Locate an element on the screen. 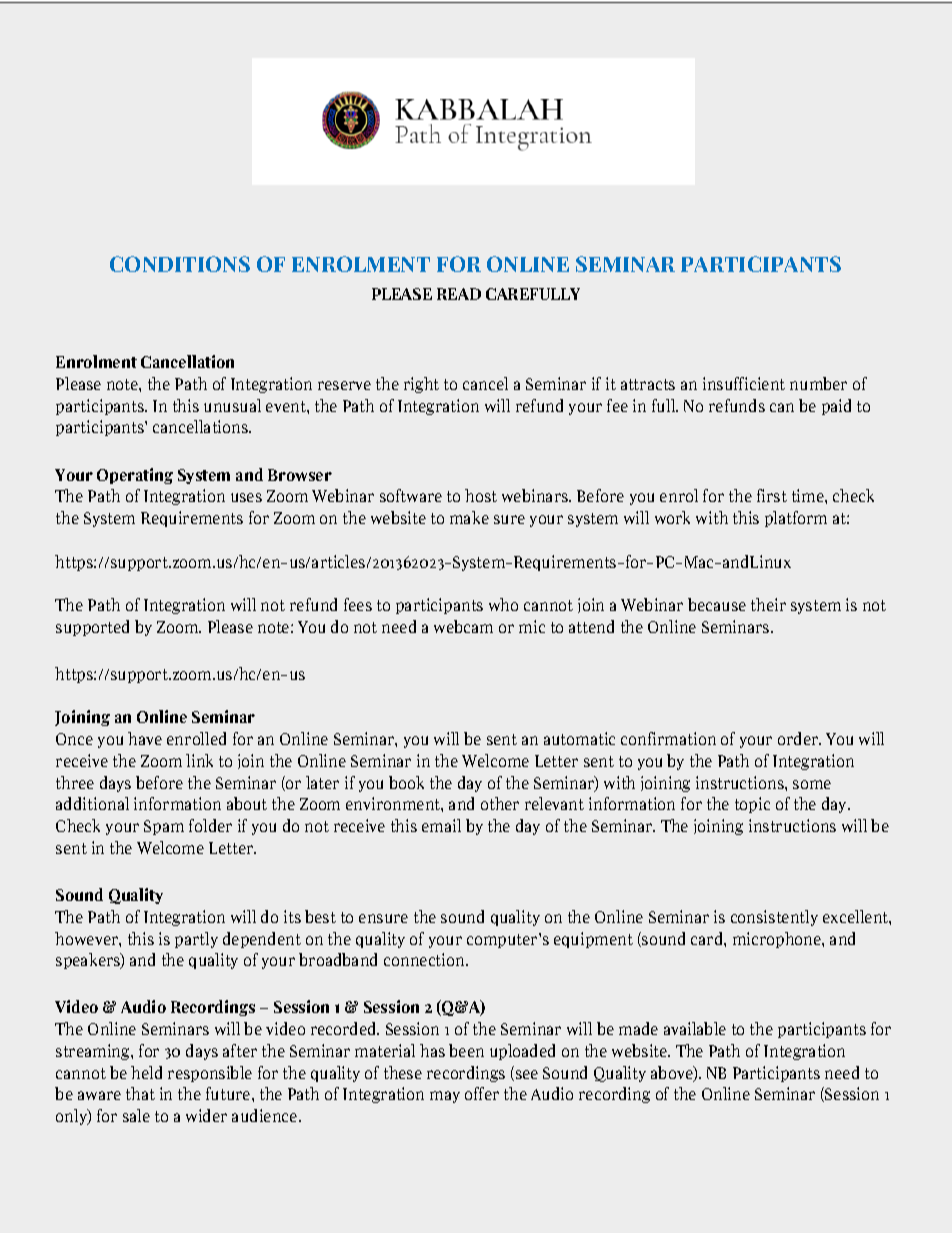 This screenshot has height=1233, width=952. order is located at coordinates (799, 738).
